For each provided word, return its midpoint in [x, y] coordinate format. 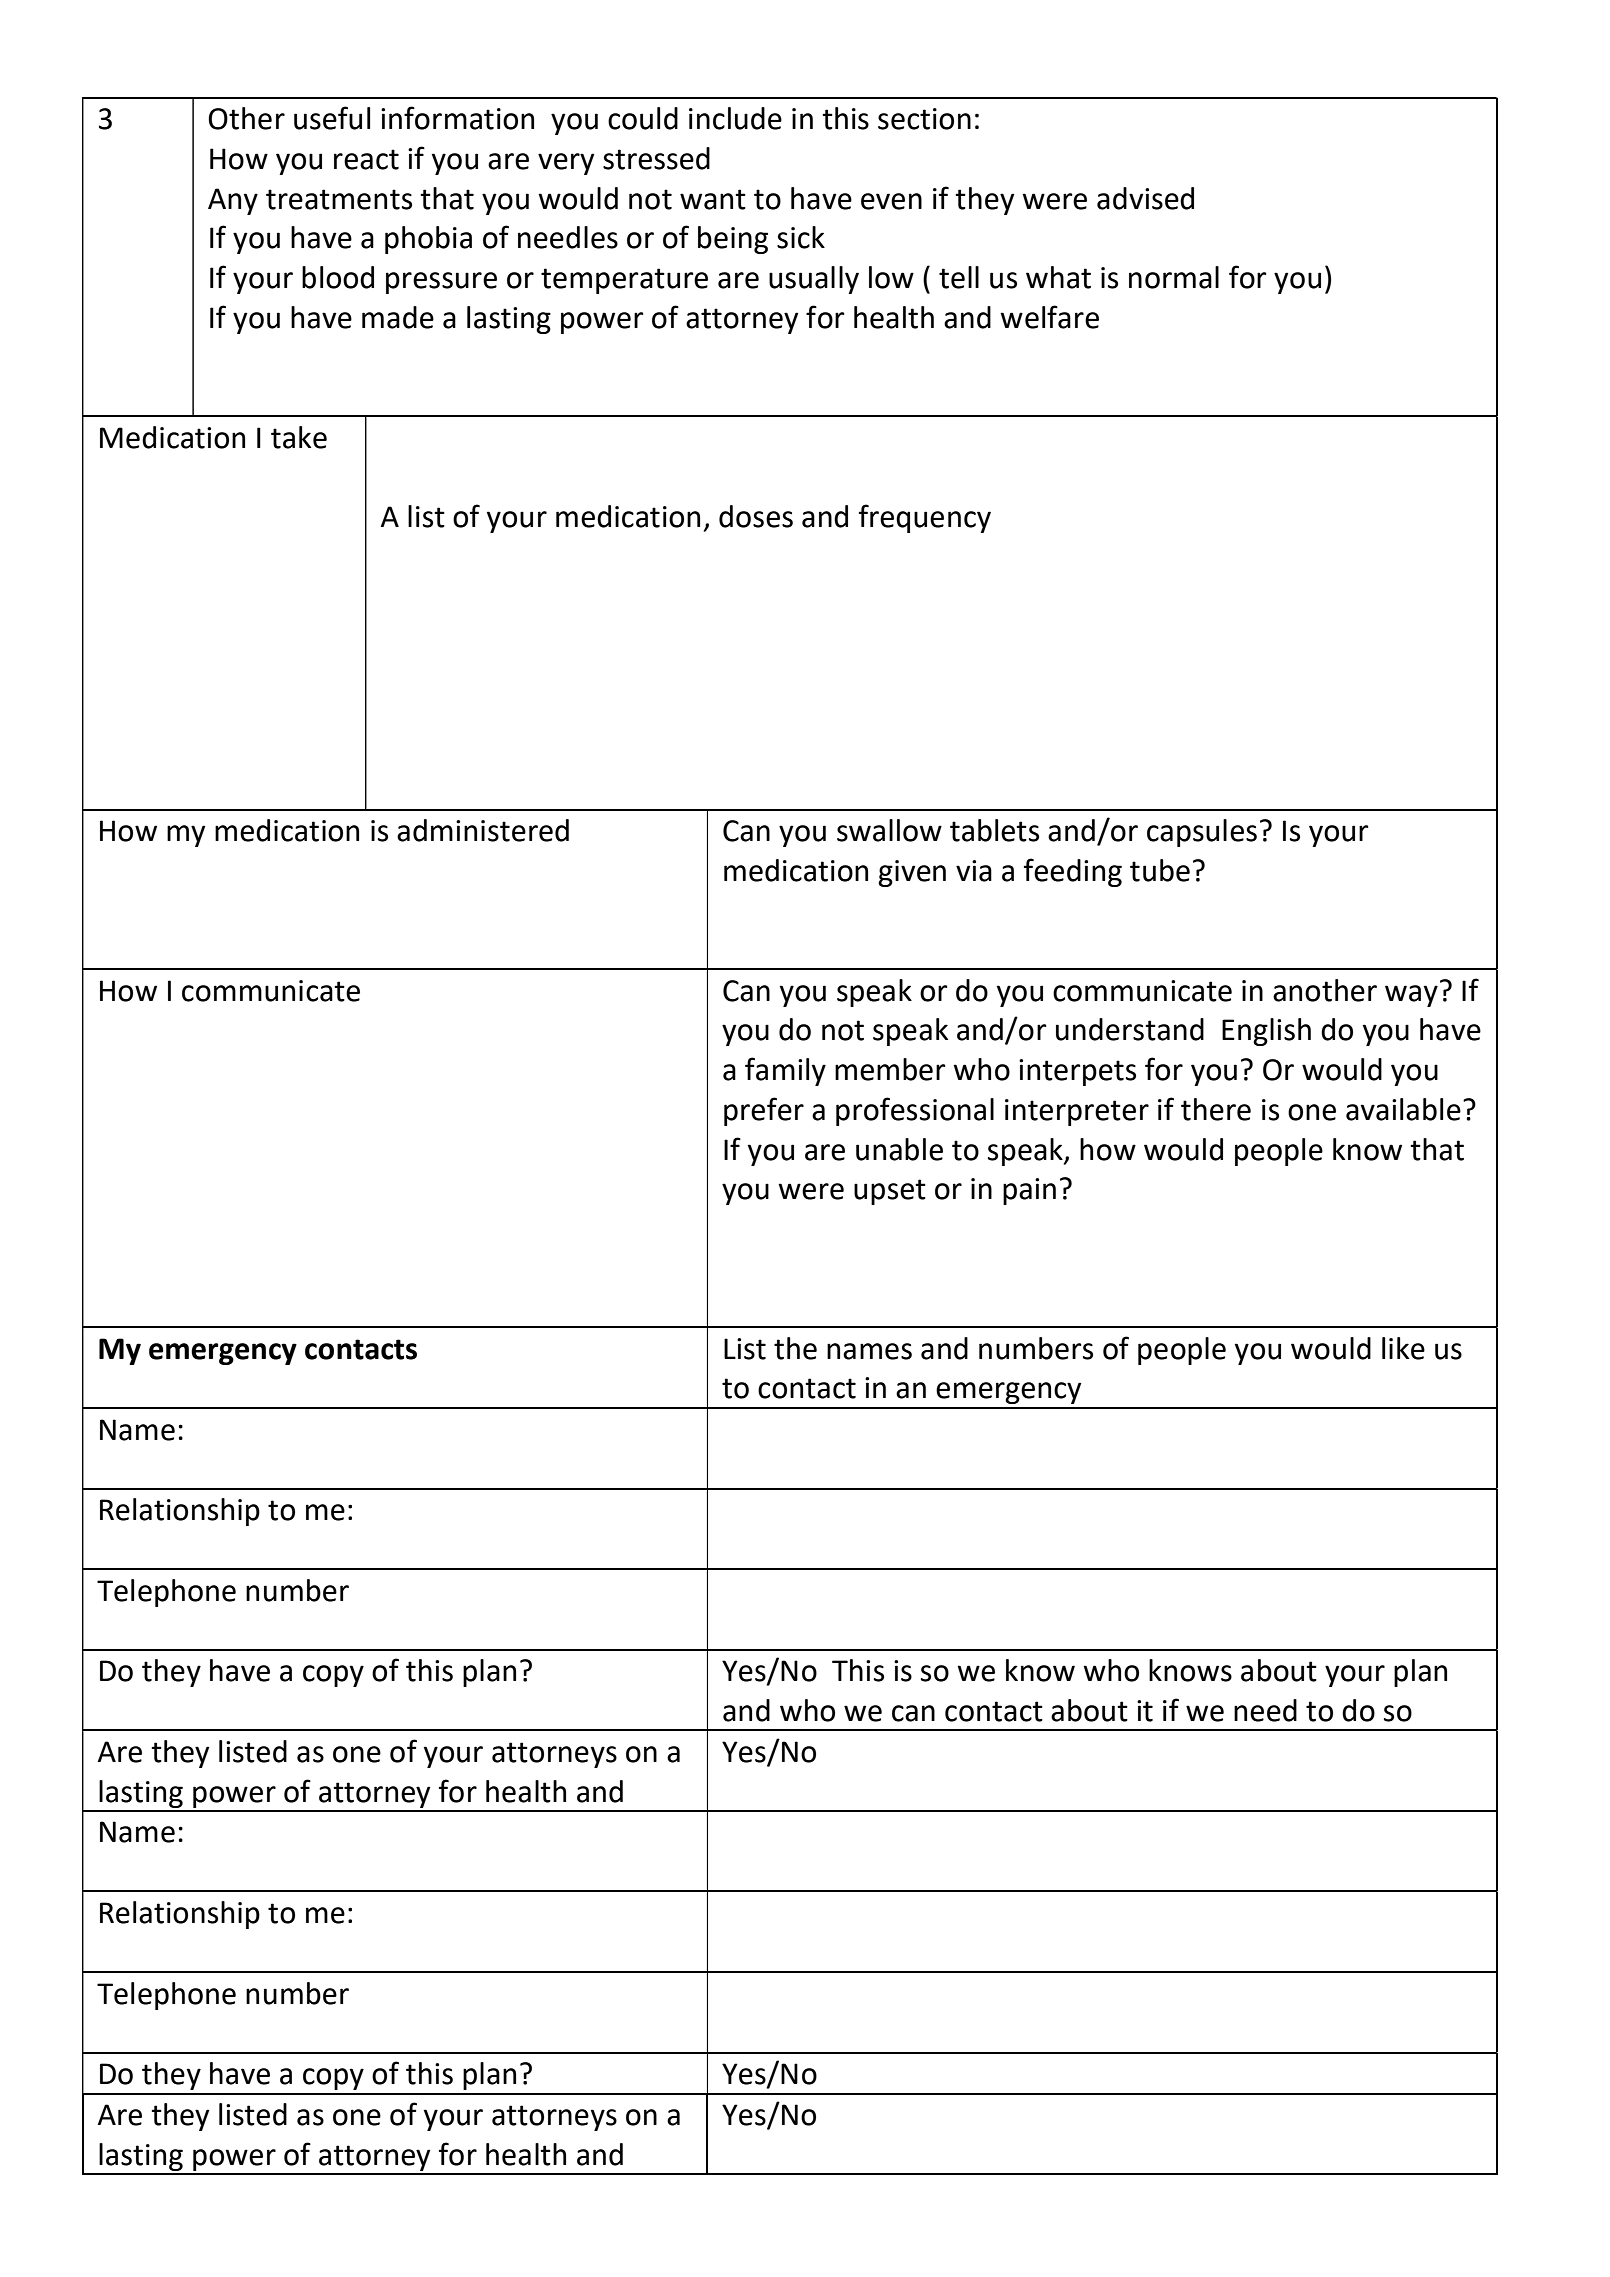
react [366, 159]
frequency [925, 518]
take [299, 437]
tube [1160, 870]
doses [756, 516]
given [912, 873]
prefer [764, 1111]
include [735, 118]
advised [1145, 198]
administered [483, 830]
